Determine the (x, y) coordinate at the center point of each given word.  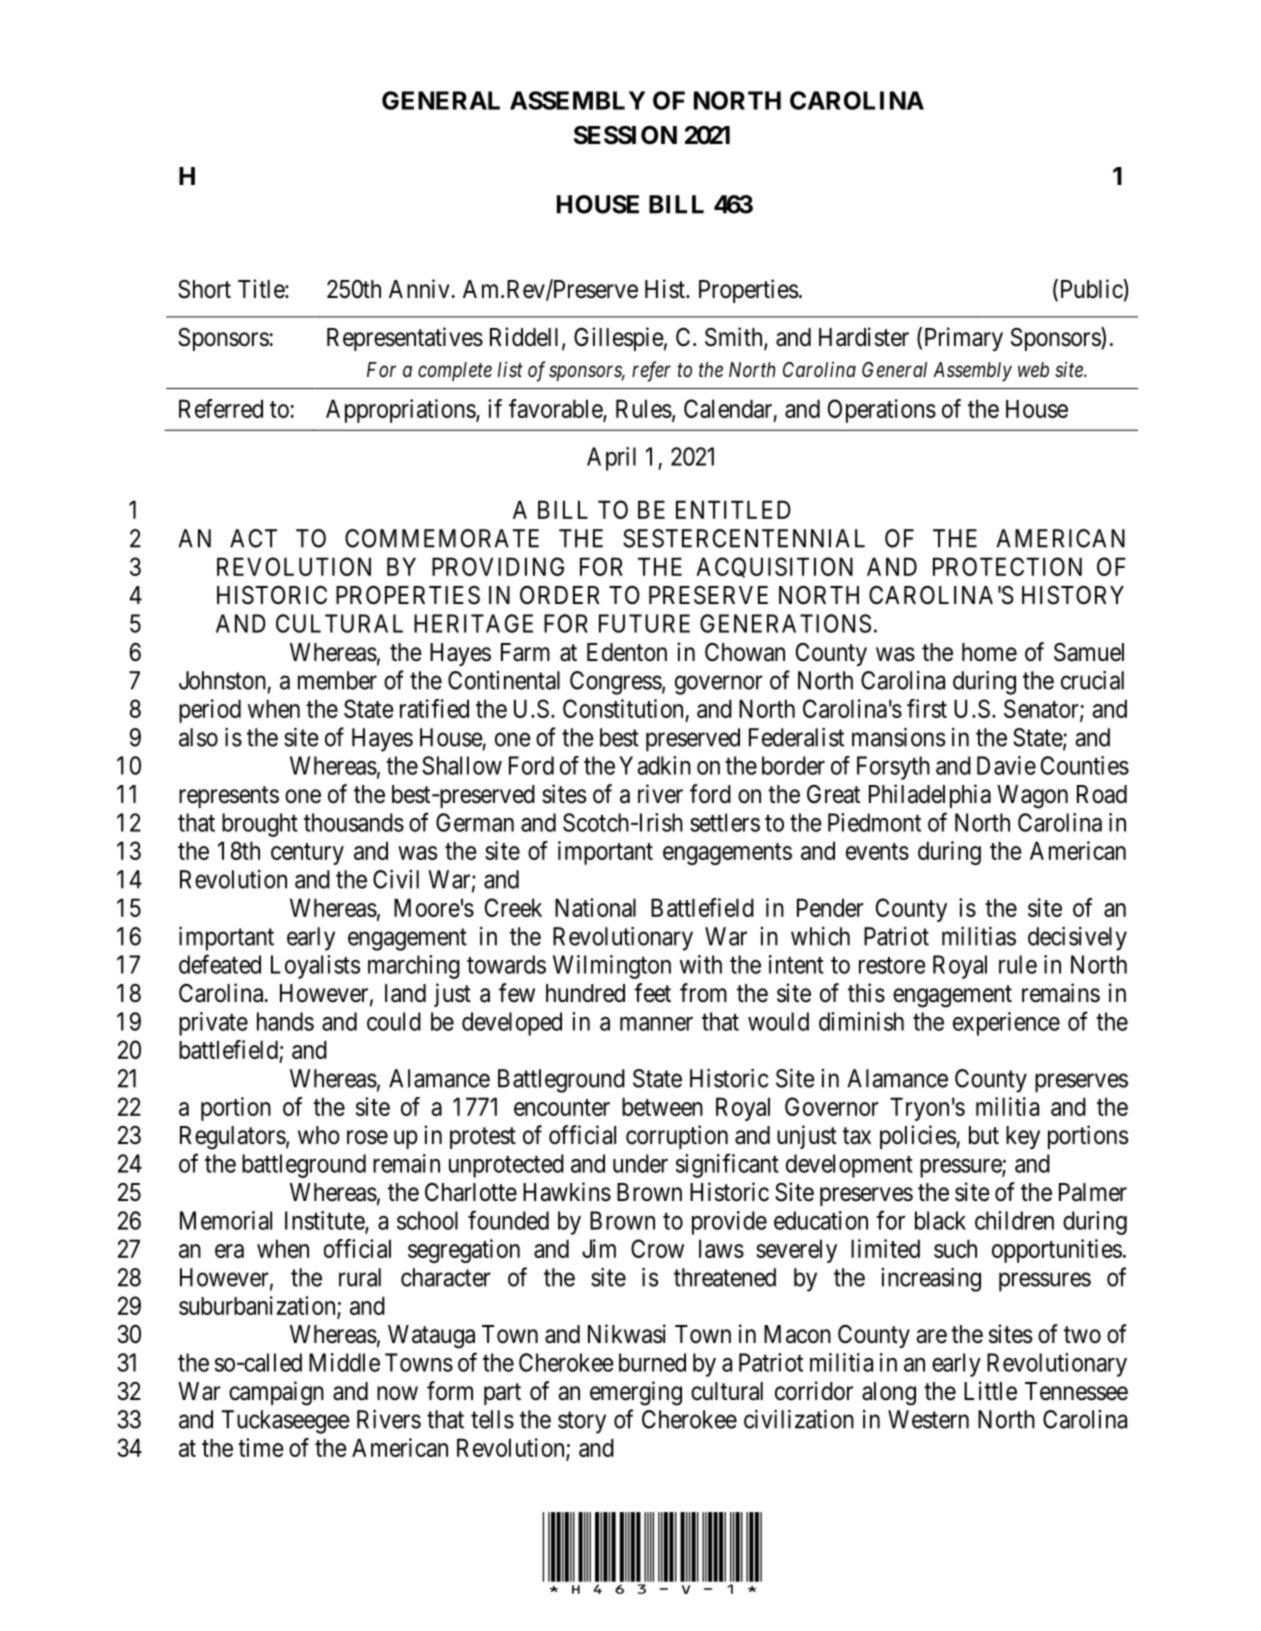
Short (204, 289)
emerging (636, 1393)
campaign (276, 1393)
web (1033, 370)
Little (990, 1391)
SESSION (625, 135)
